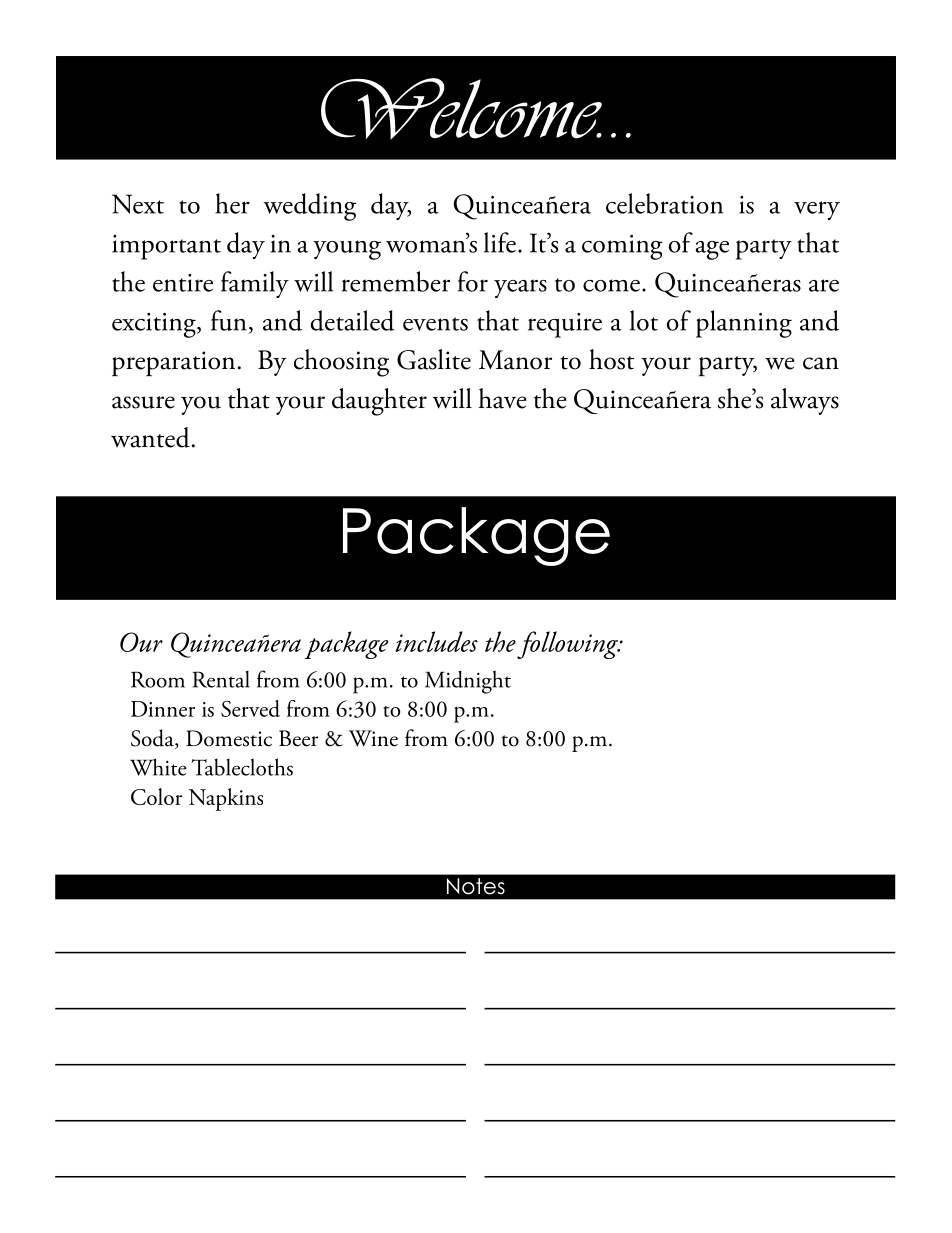  What do you see at coordinates (476, 886) in the screenshot?
I see `Notes` at bounding box center [476, 886].
